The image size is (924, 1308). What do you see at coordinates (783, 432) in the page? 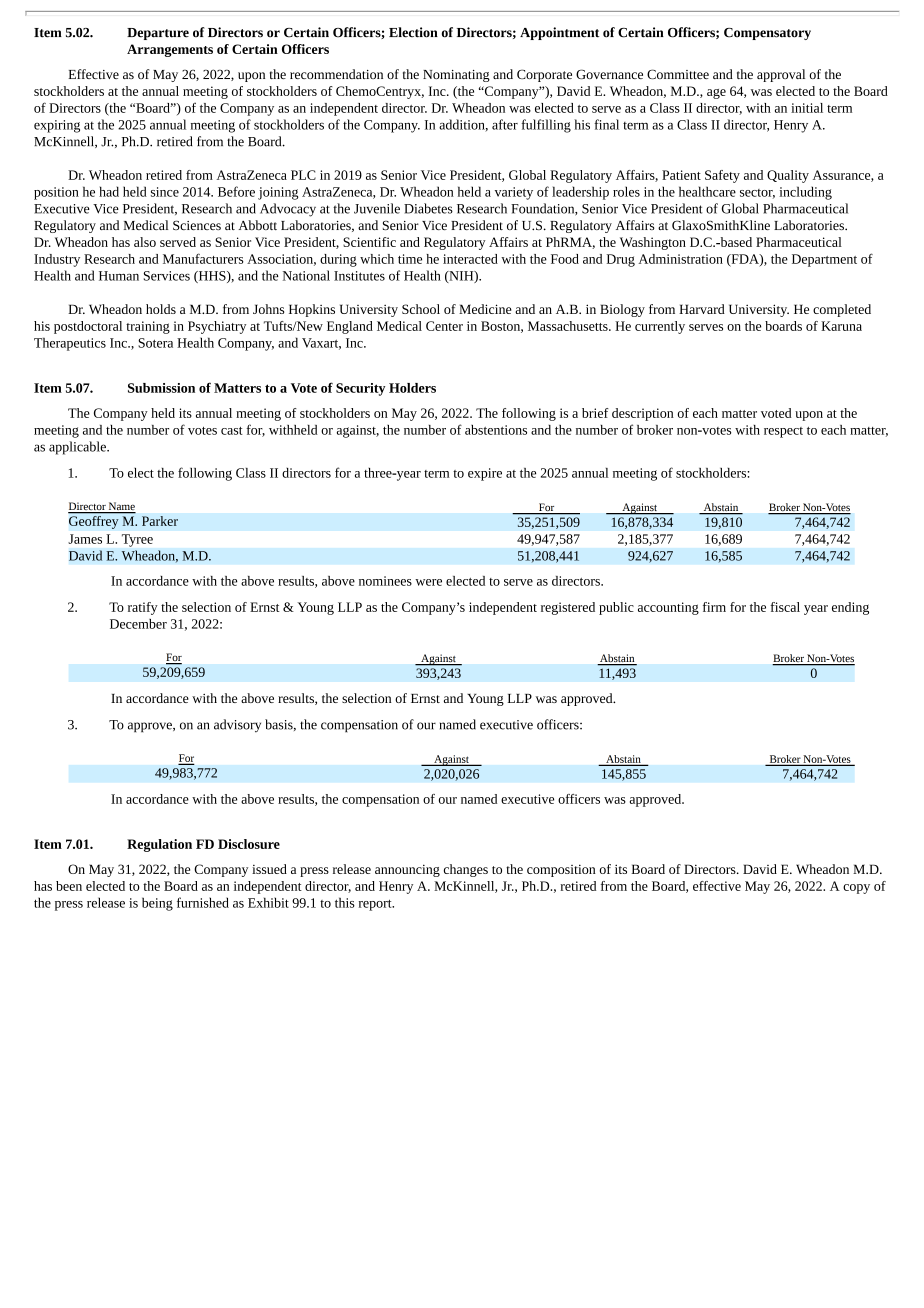
I see `respect` at bounding box center [783, 432].
